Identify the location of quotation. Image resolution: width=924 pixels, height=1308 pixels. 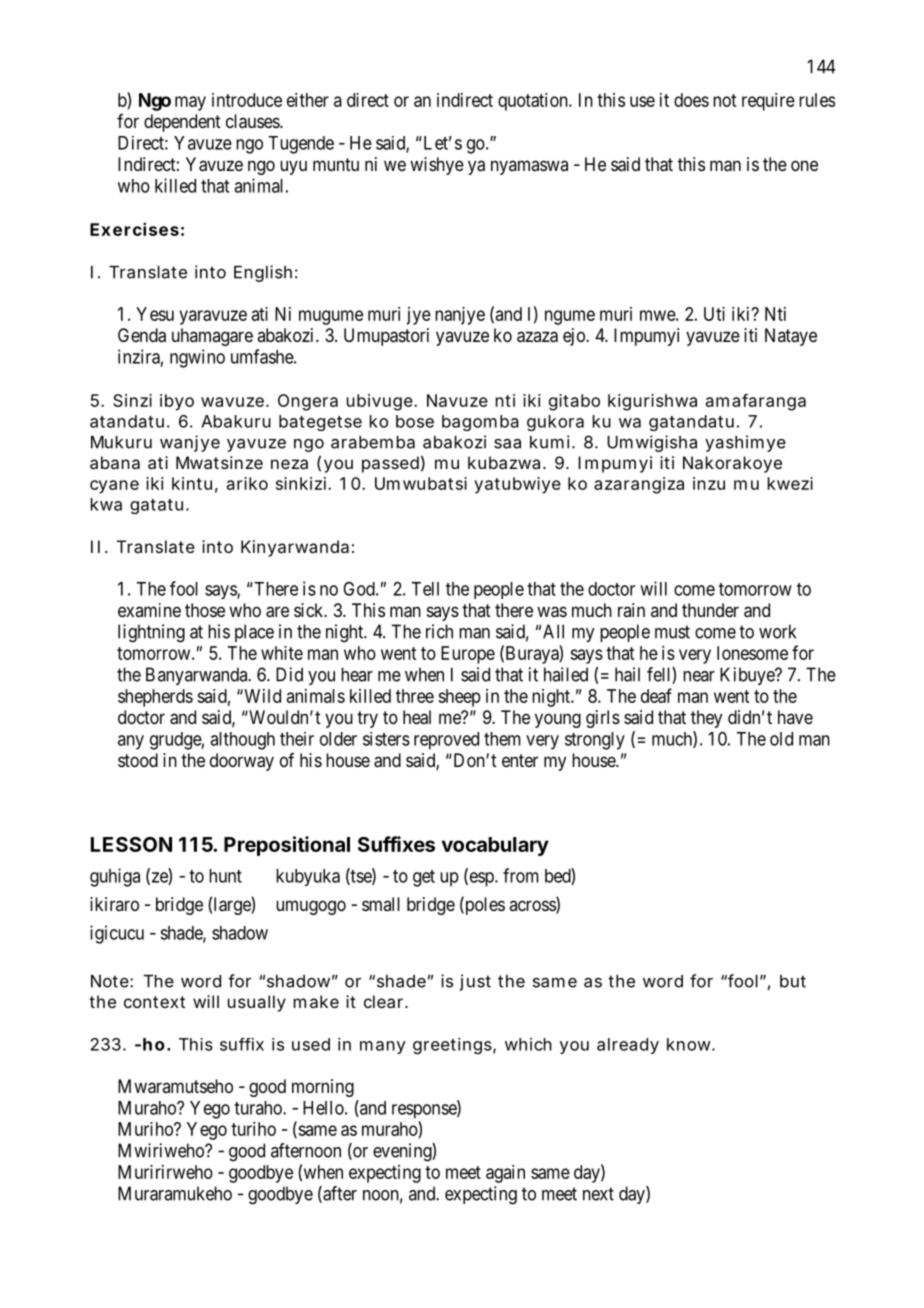
(534, 102).
